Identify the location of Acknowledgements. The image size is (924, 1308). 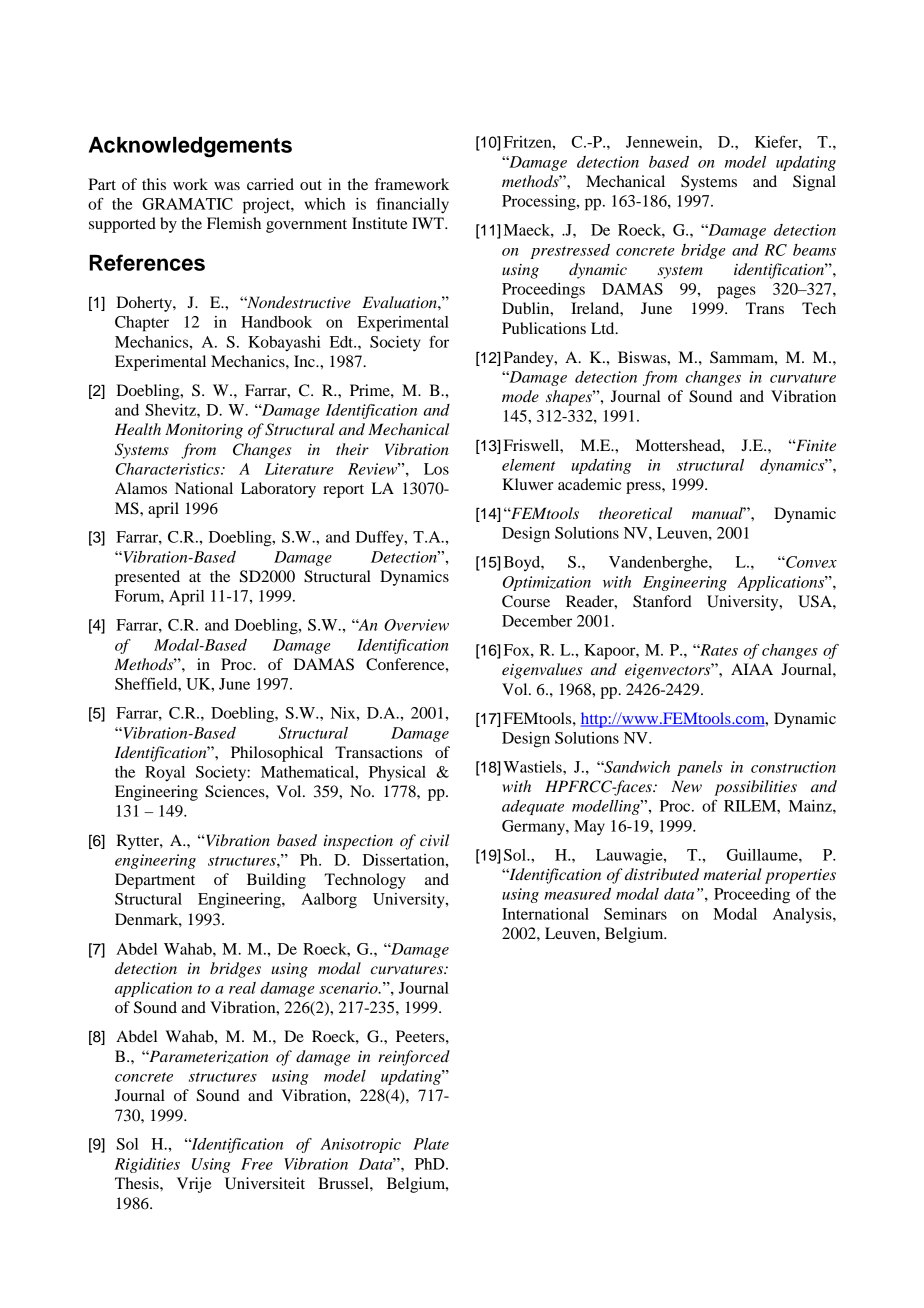
(190, 147).
